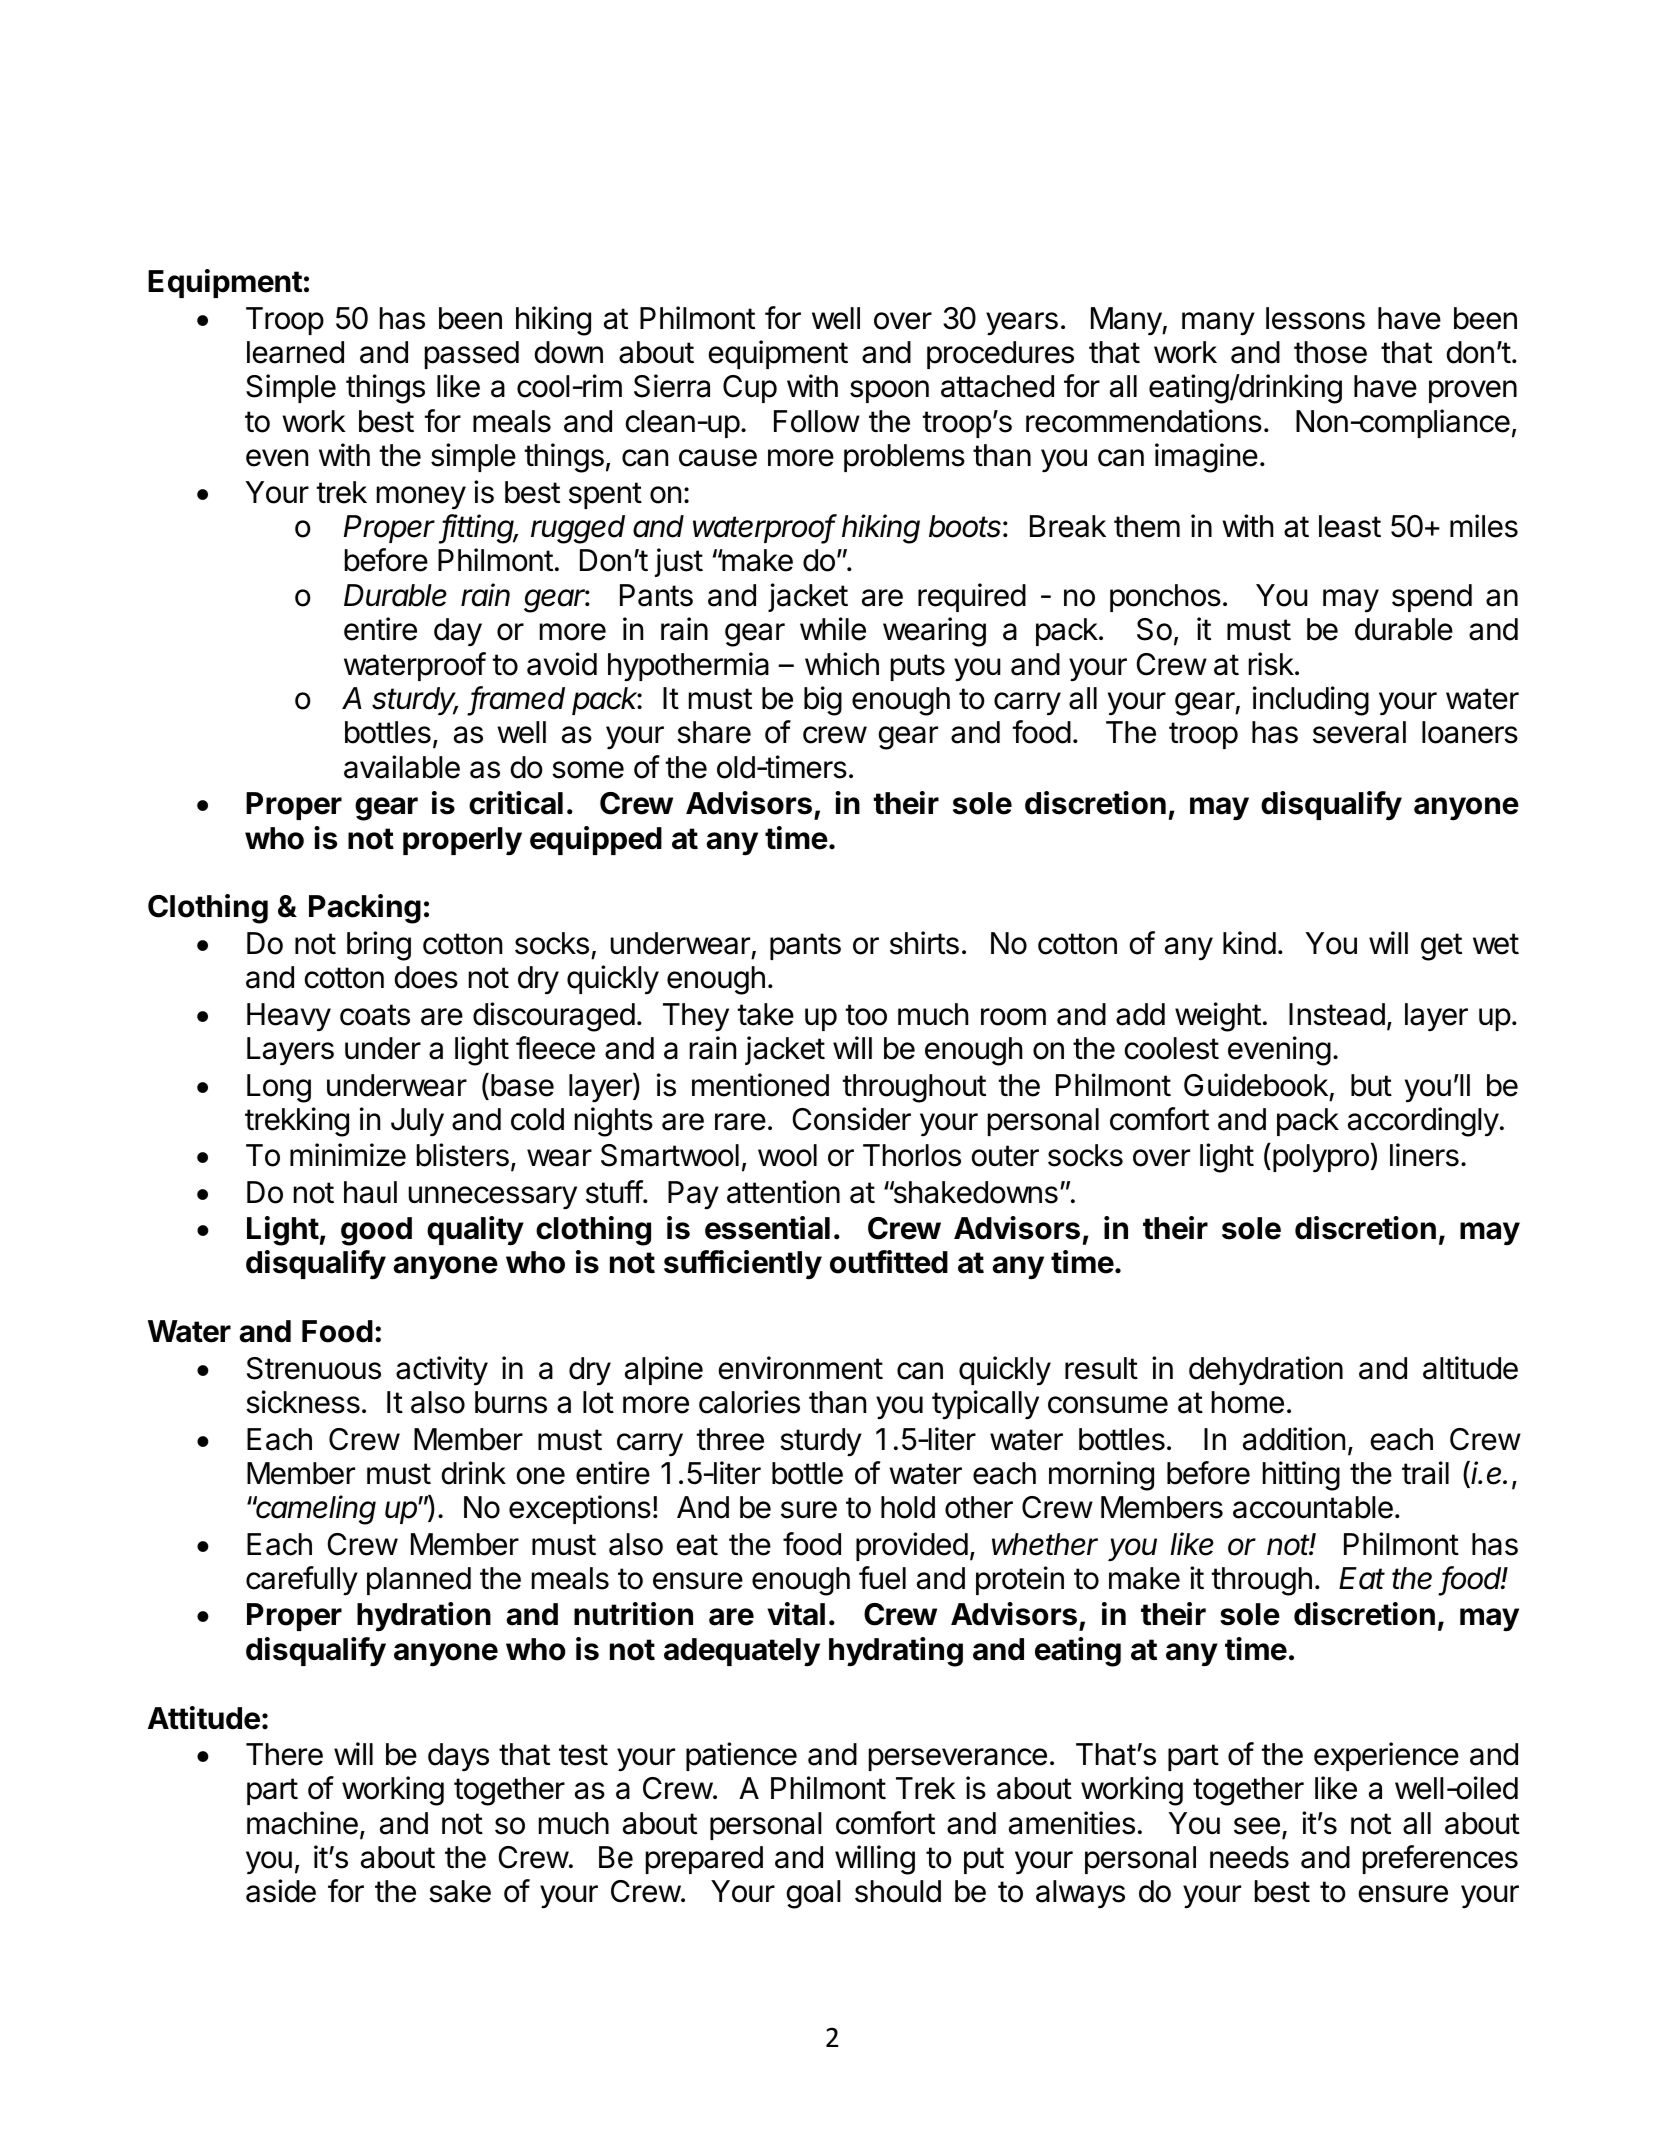  What do you see at coordinates (1301, 1476) in the screenshot?
I see `hitting` at bounding box center [1301, 1476].
